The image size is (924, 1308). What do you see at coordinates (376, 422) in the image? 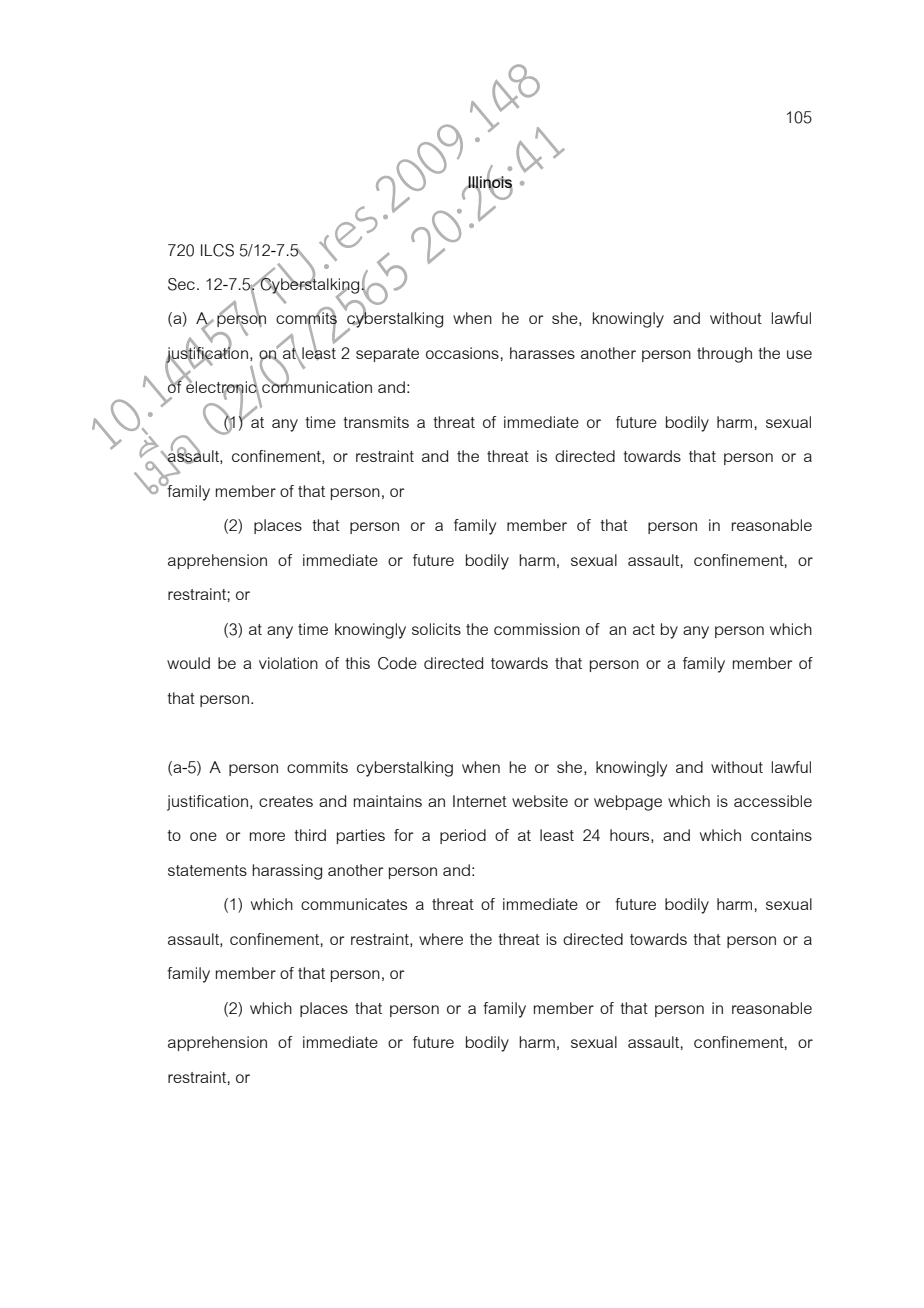
I see `transmits` at bounding box center [376, 422].
